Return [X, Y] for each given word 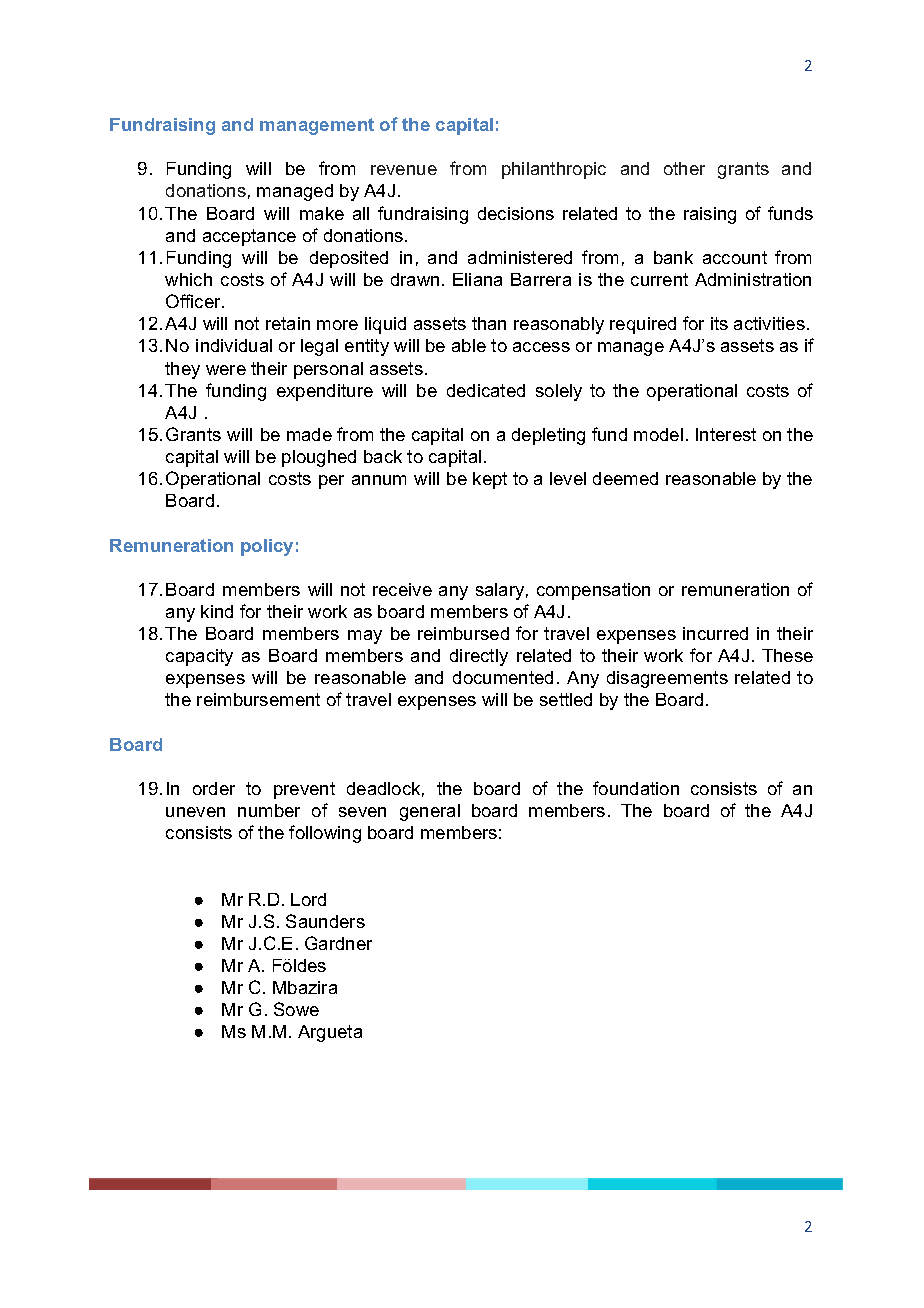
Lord [308, 899]
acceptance [249, 237]
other [684, 168]
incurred [715, 633]
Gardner [338, 943]
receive [402, 589]
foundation [636, 788]
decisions [516, 213]
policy [267, 547]
